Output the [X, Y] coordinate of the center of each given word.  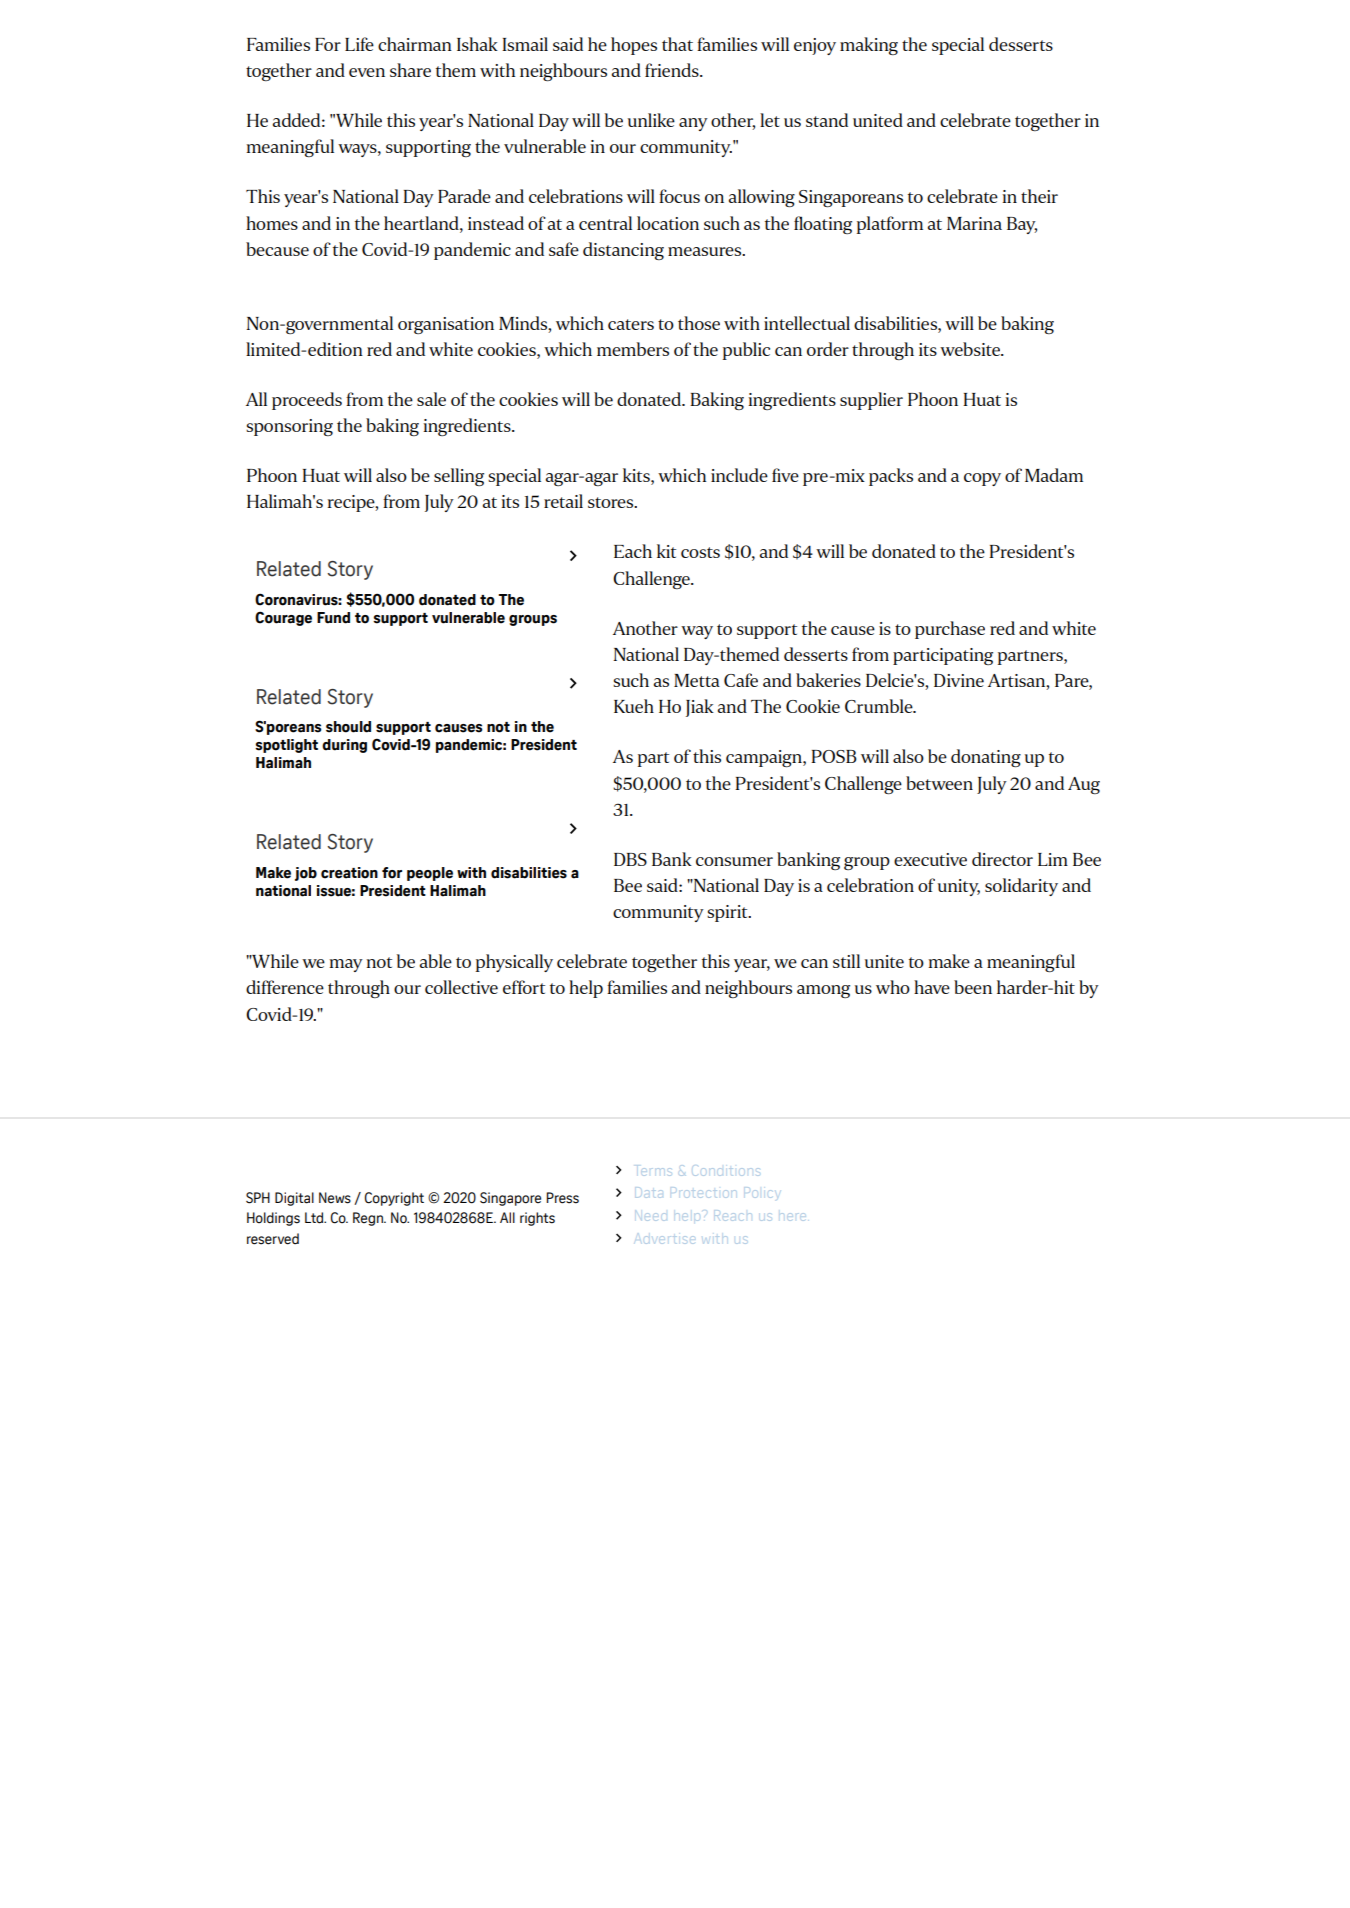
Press [562, 1198]
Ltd [315, 1218]
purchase [950, 630]
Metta [697, 680]
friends [673, 70]
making [869, 46]
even [367, 72]
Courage [283, 618]
